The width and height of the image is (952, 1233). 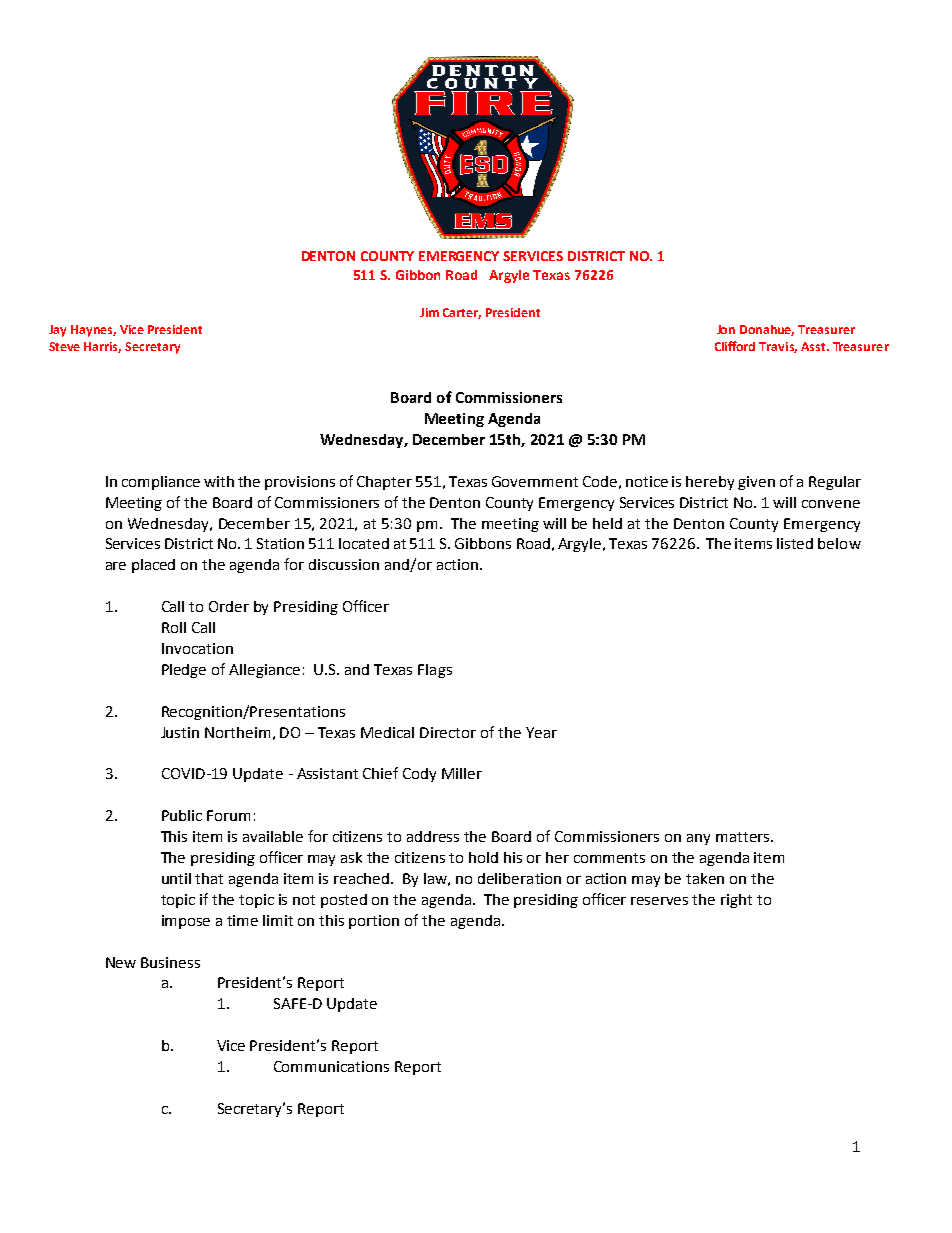 I want to click on Business, so click(x=170, y=962).
